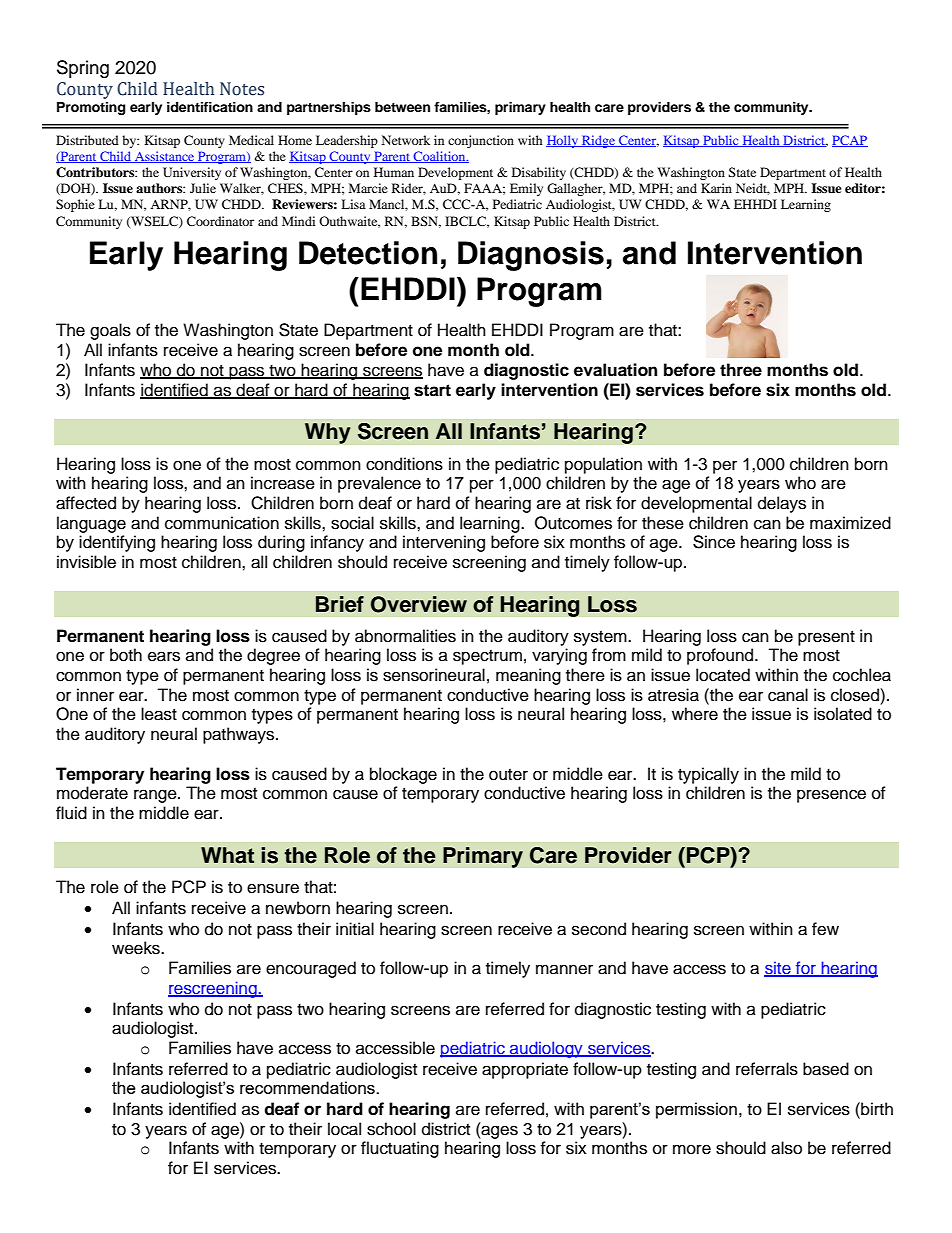  What do you see at coordinates (308, 1087) in the page?
I see `recommendations` at bounding box center [308, 1087].
